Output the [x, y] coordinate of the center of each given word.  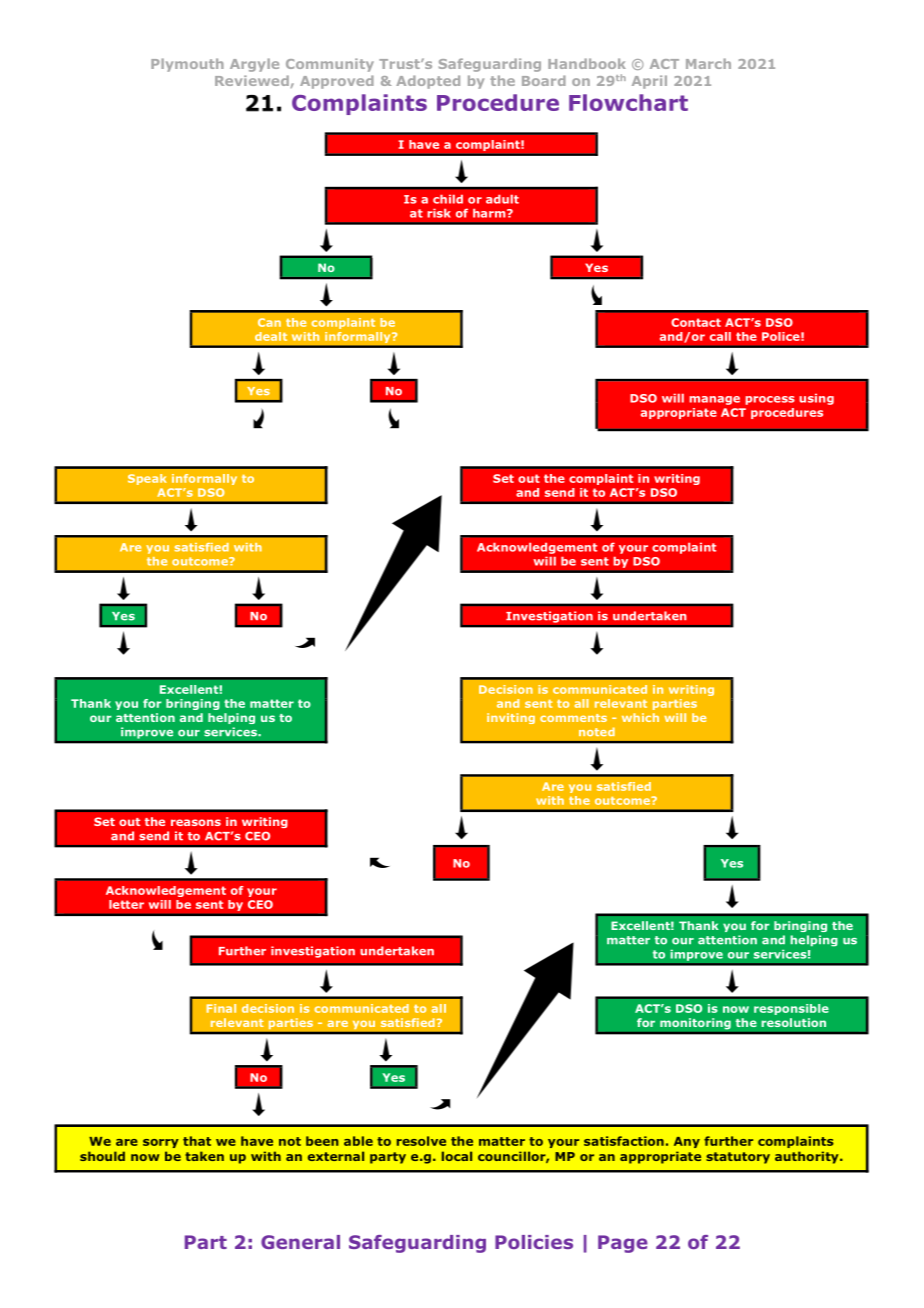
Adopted [428, 82]
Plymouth [187, 65]
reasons [196, 822]
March [708, 63]
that [197, 1141]
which [640, 717]
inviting [511, 718]
